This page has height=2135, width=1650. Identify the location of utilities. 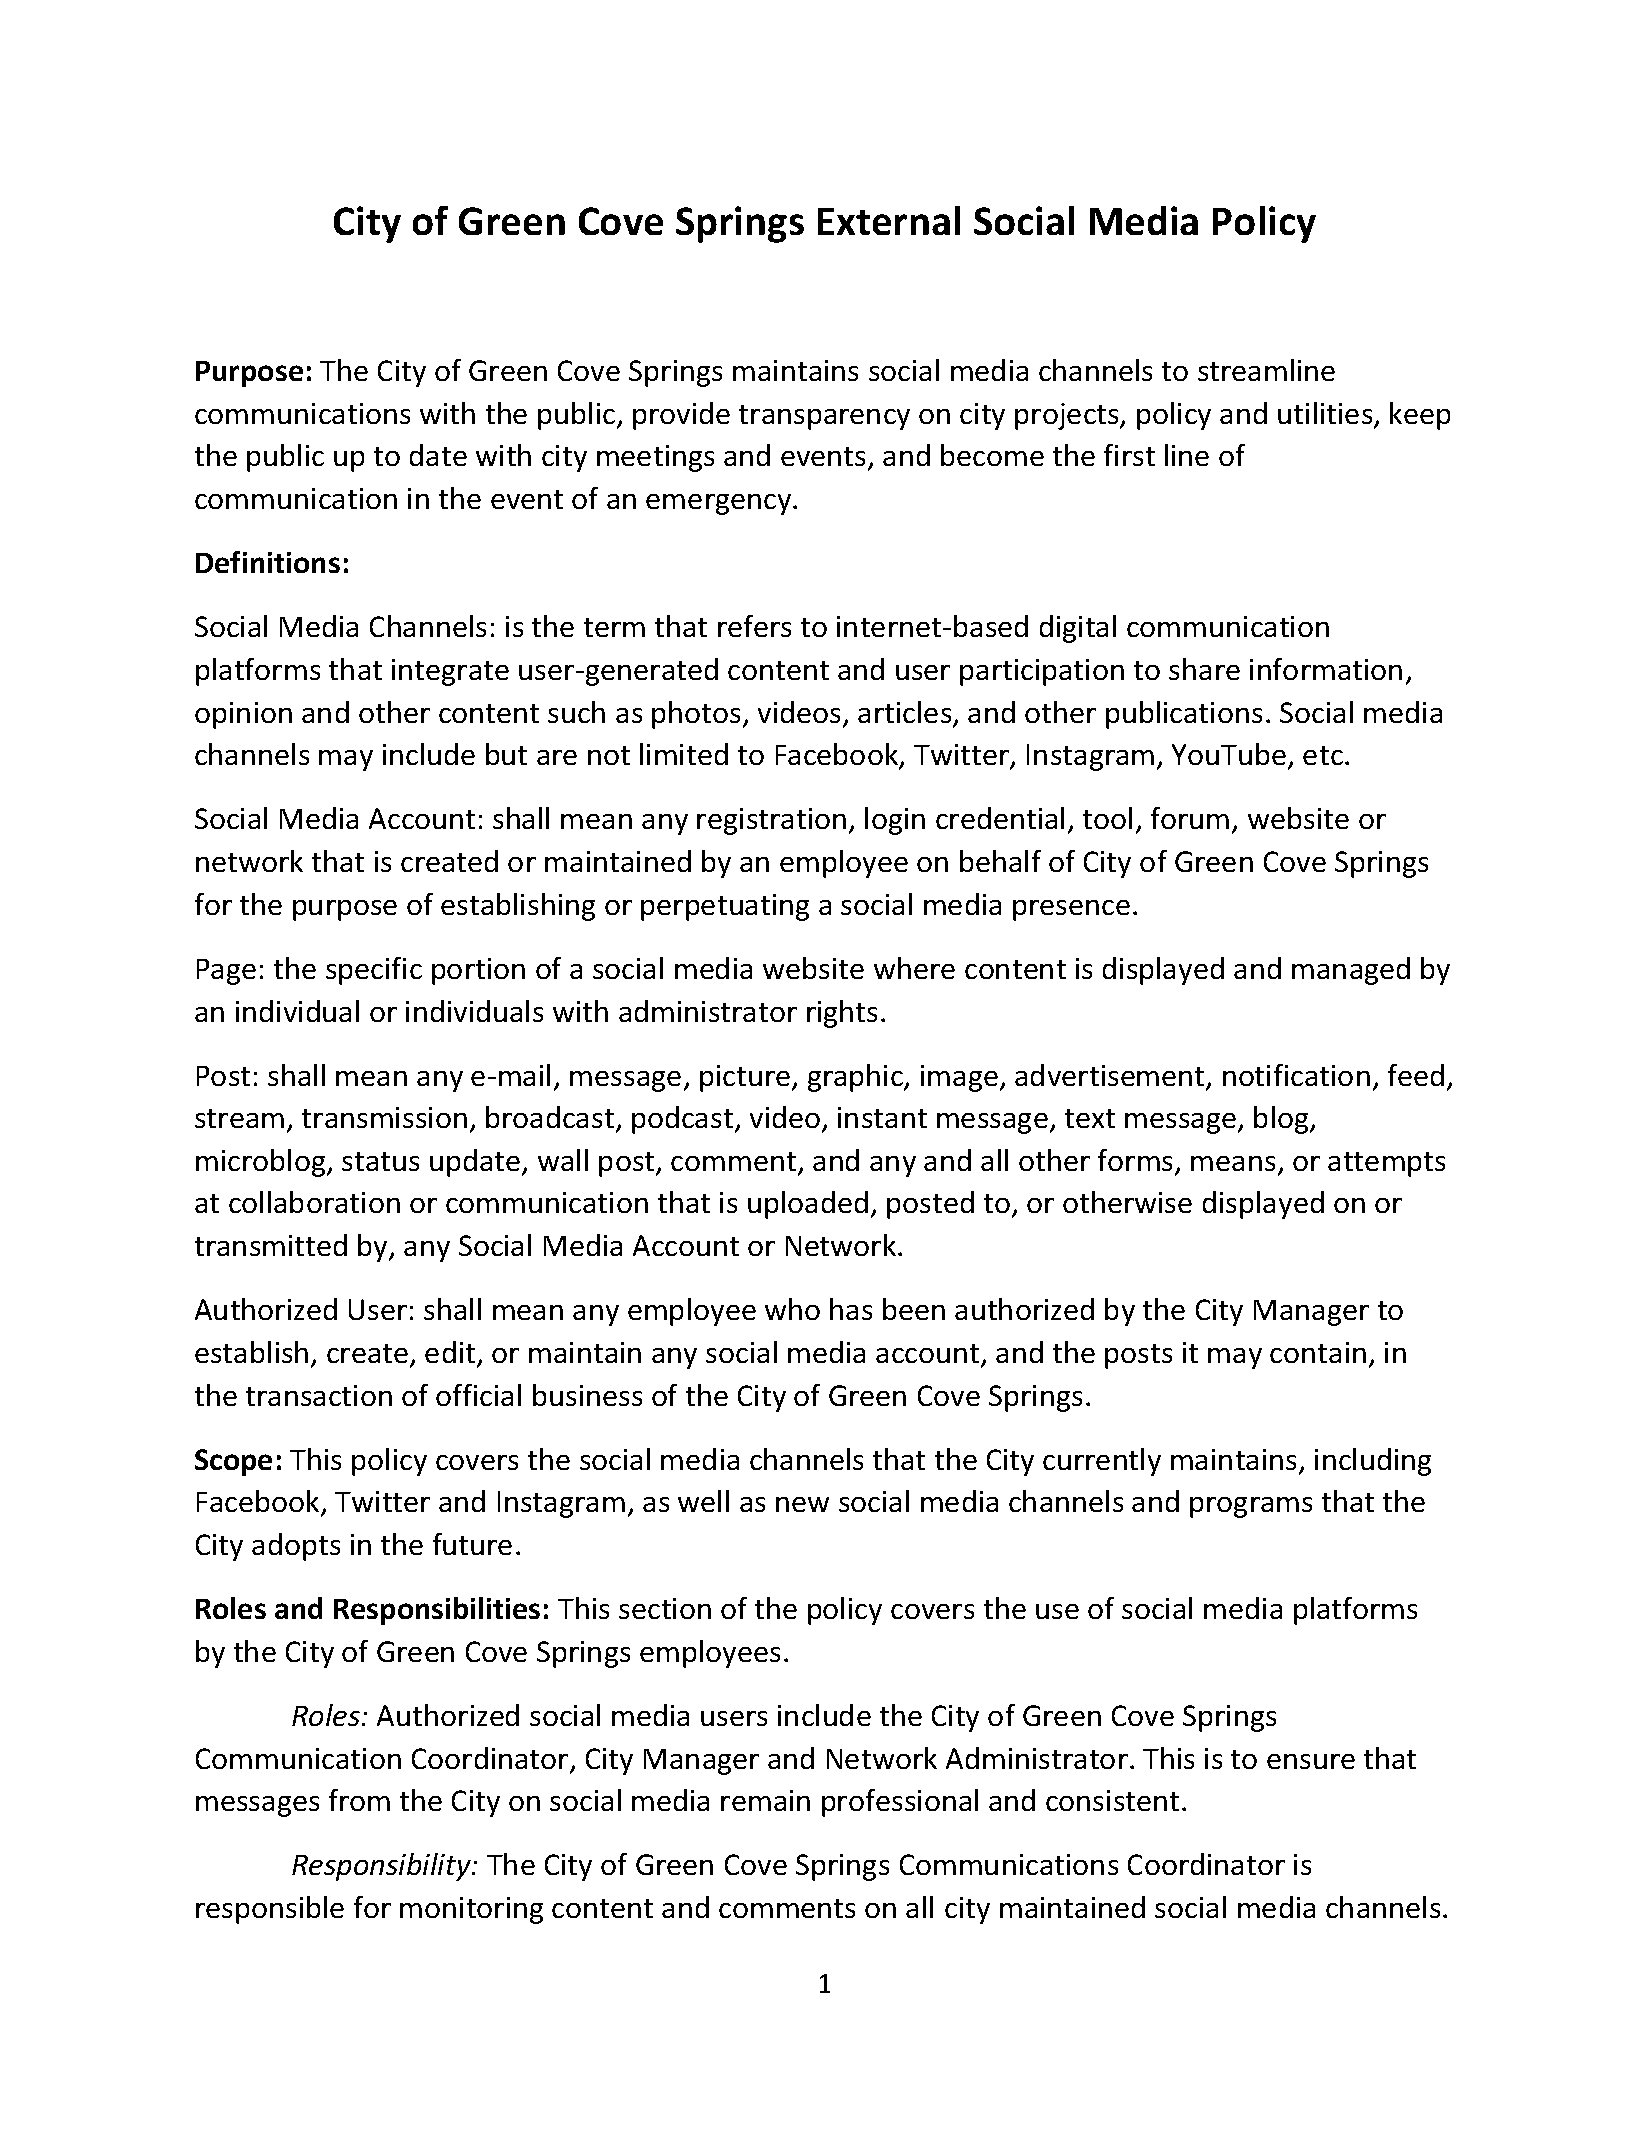
(1326, 414).
